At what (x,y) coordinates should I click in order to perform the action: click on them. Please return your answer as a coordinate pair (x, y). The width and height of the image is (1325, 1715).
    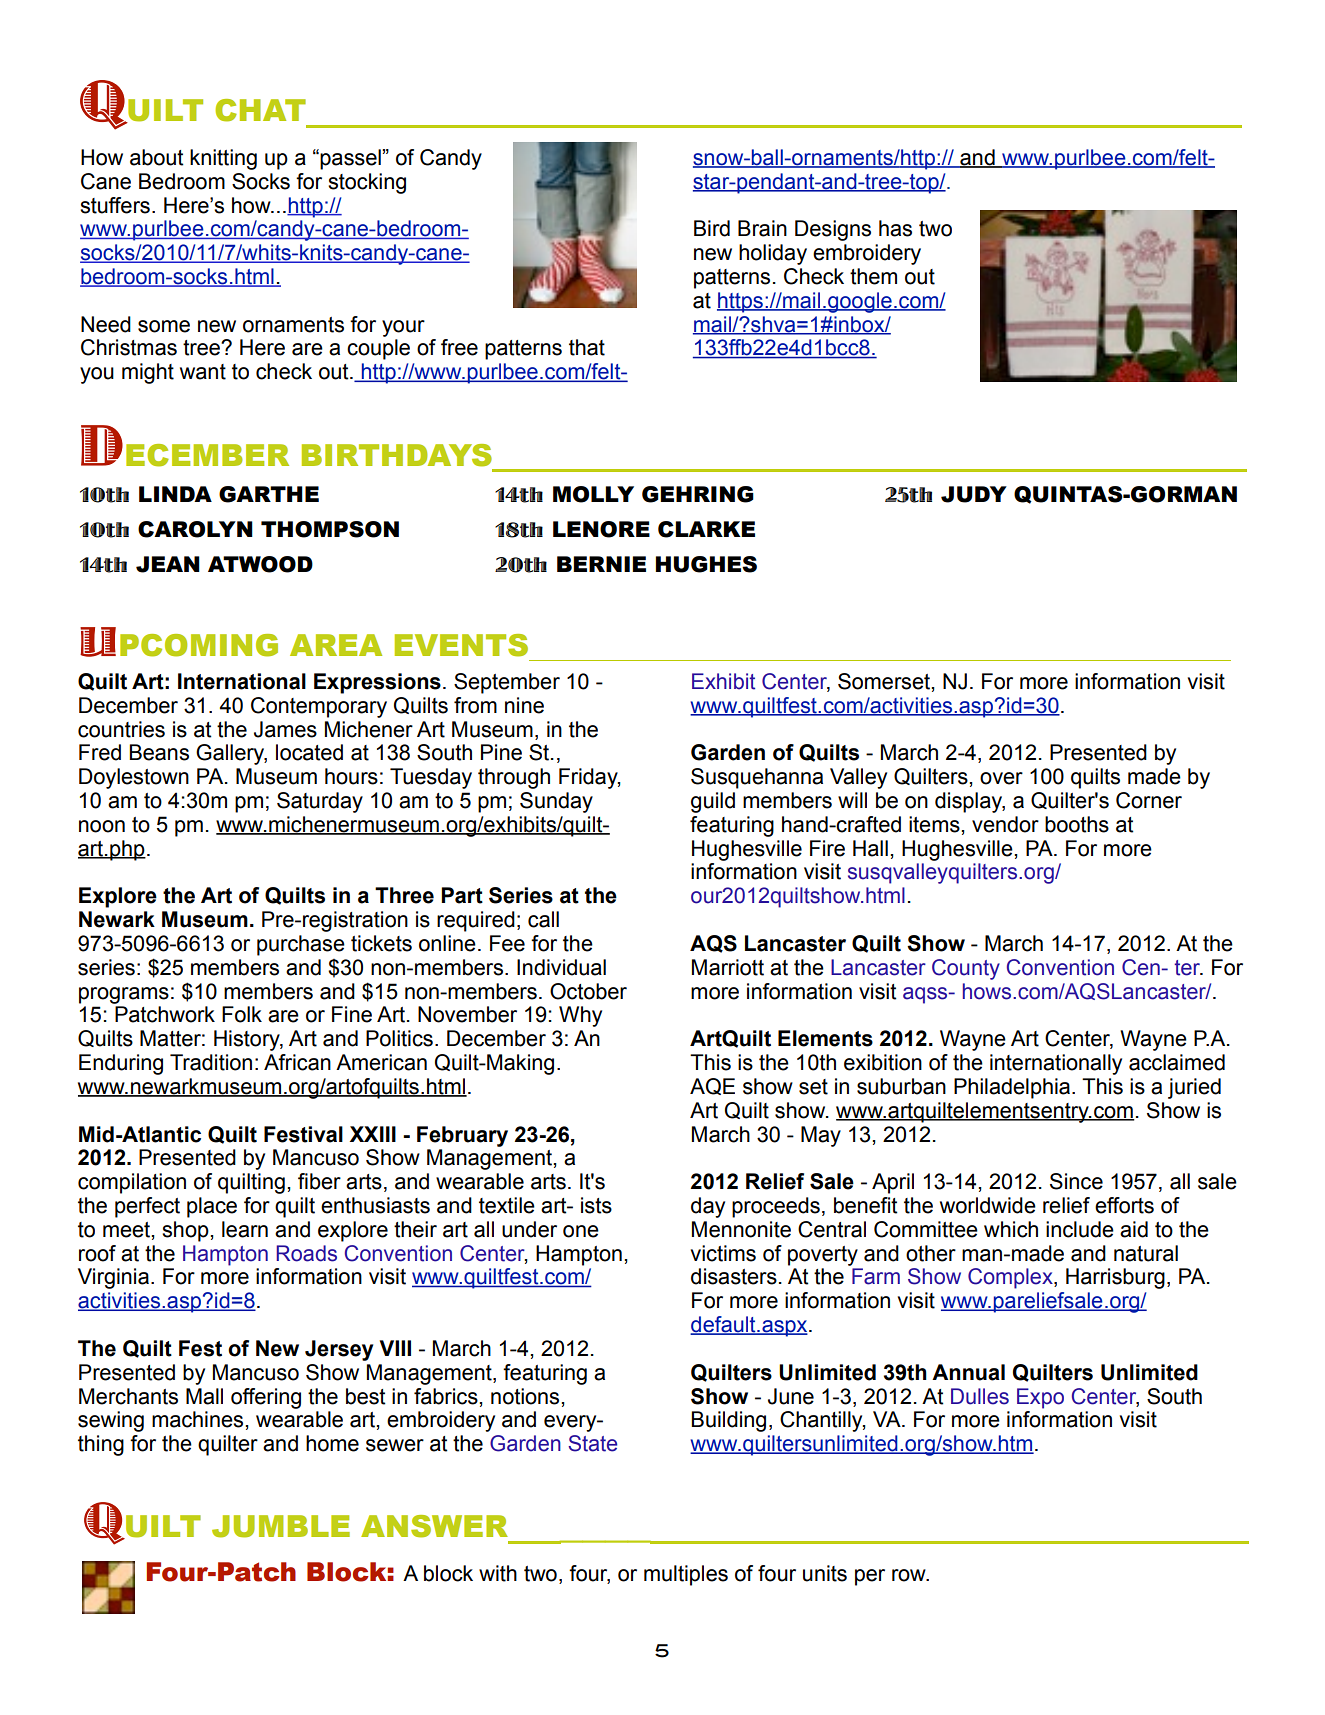
    Looking at the image, I should click on (873, 276).
